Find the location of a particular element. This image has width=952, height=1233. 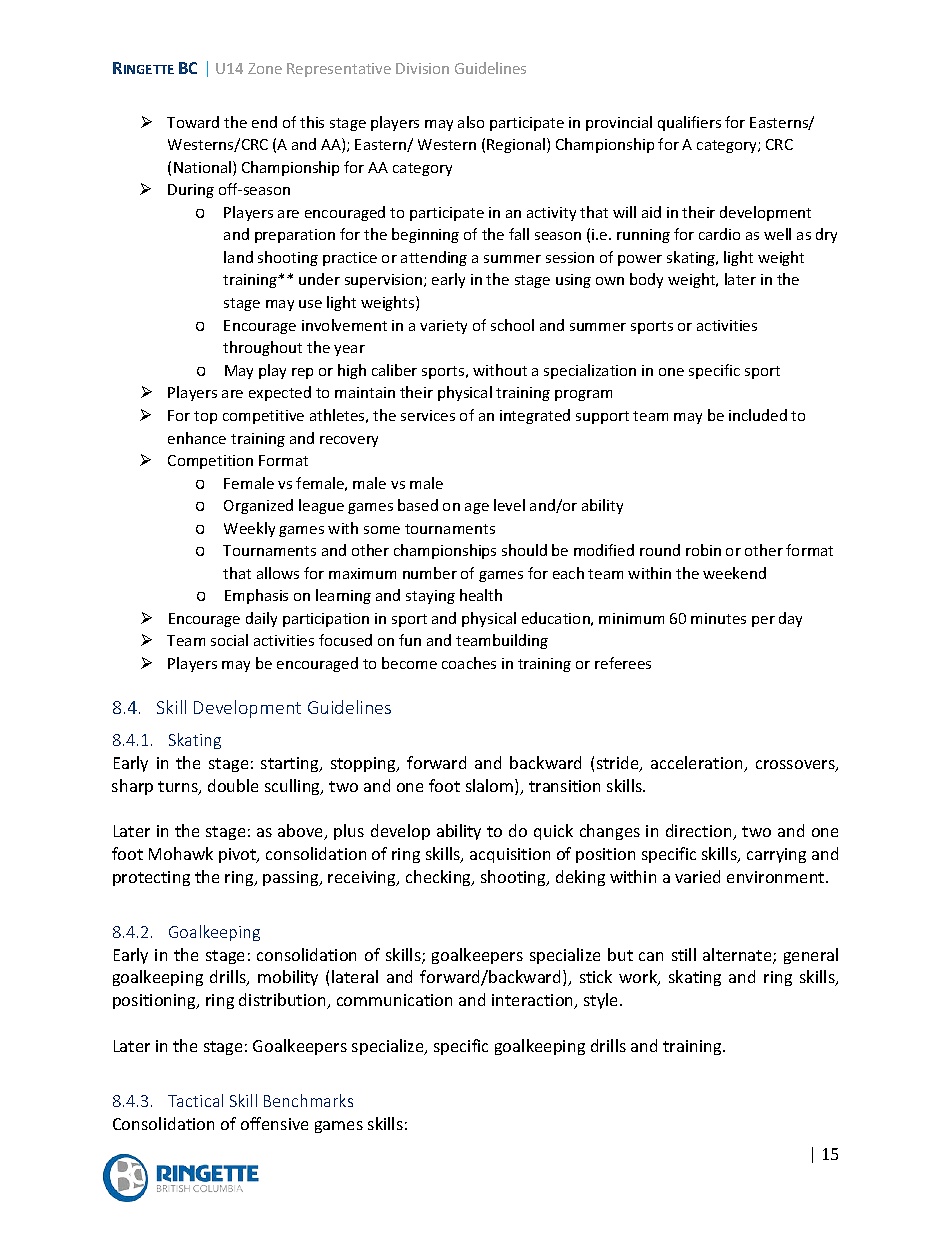

level is located at coordinates (509, 505).
